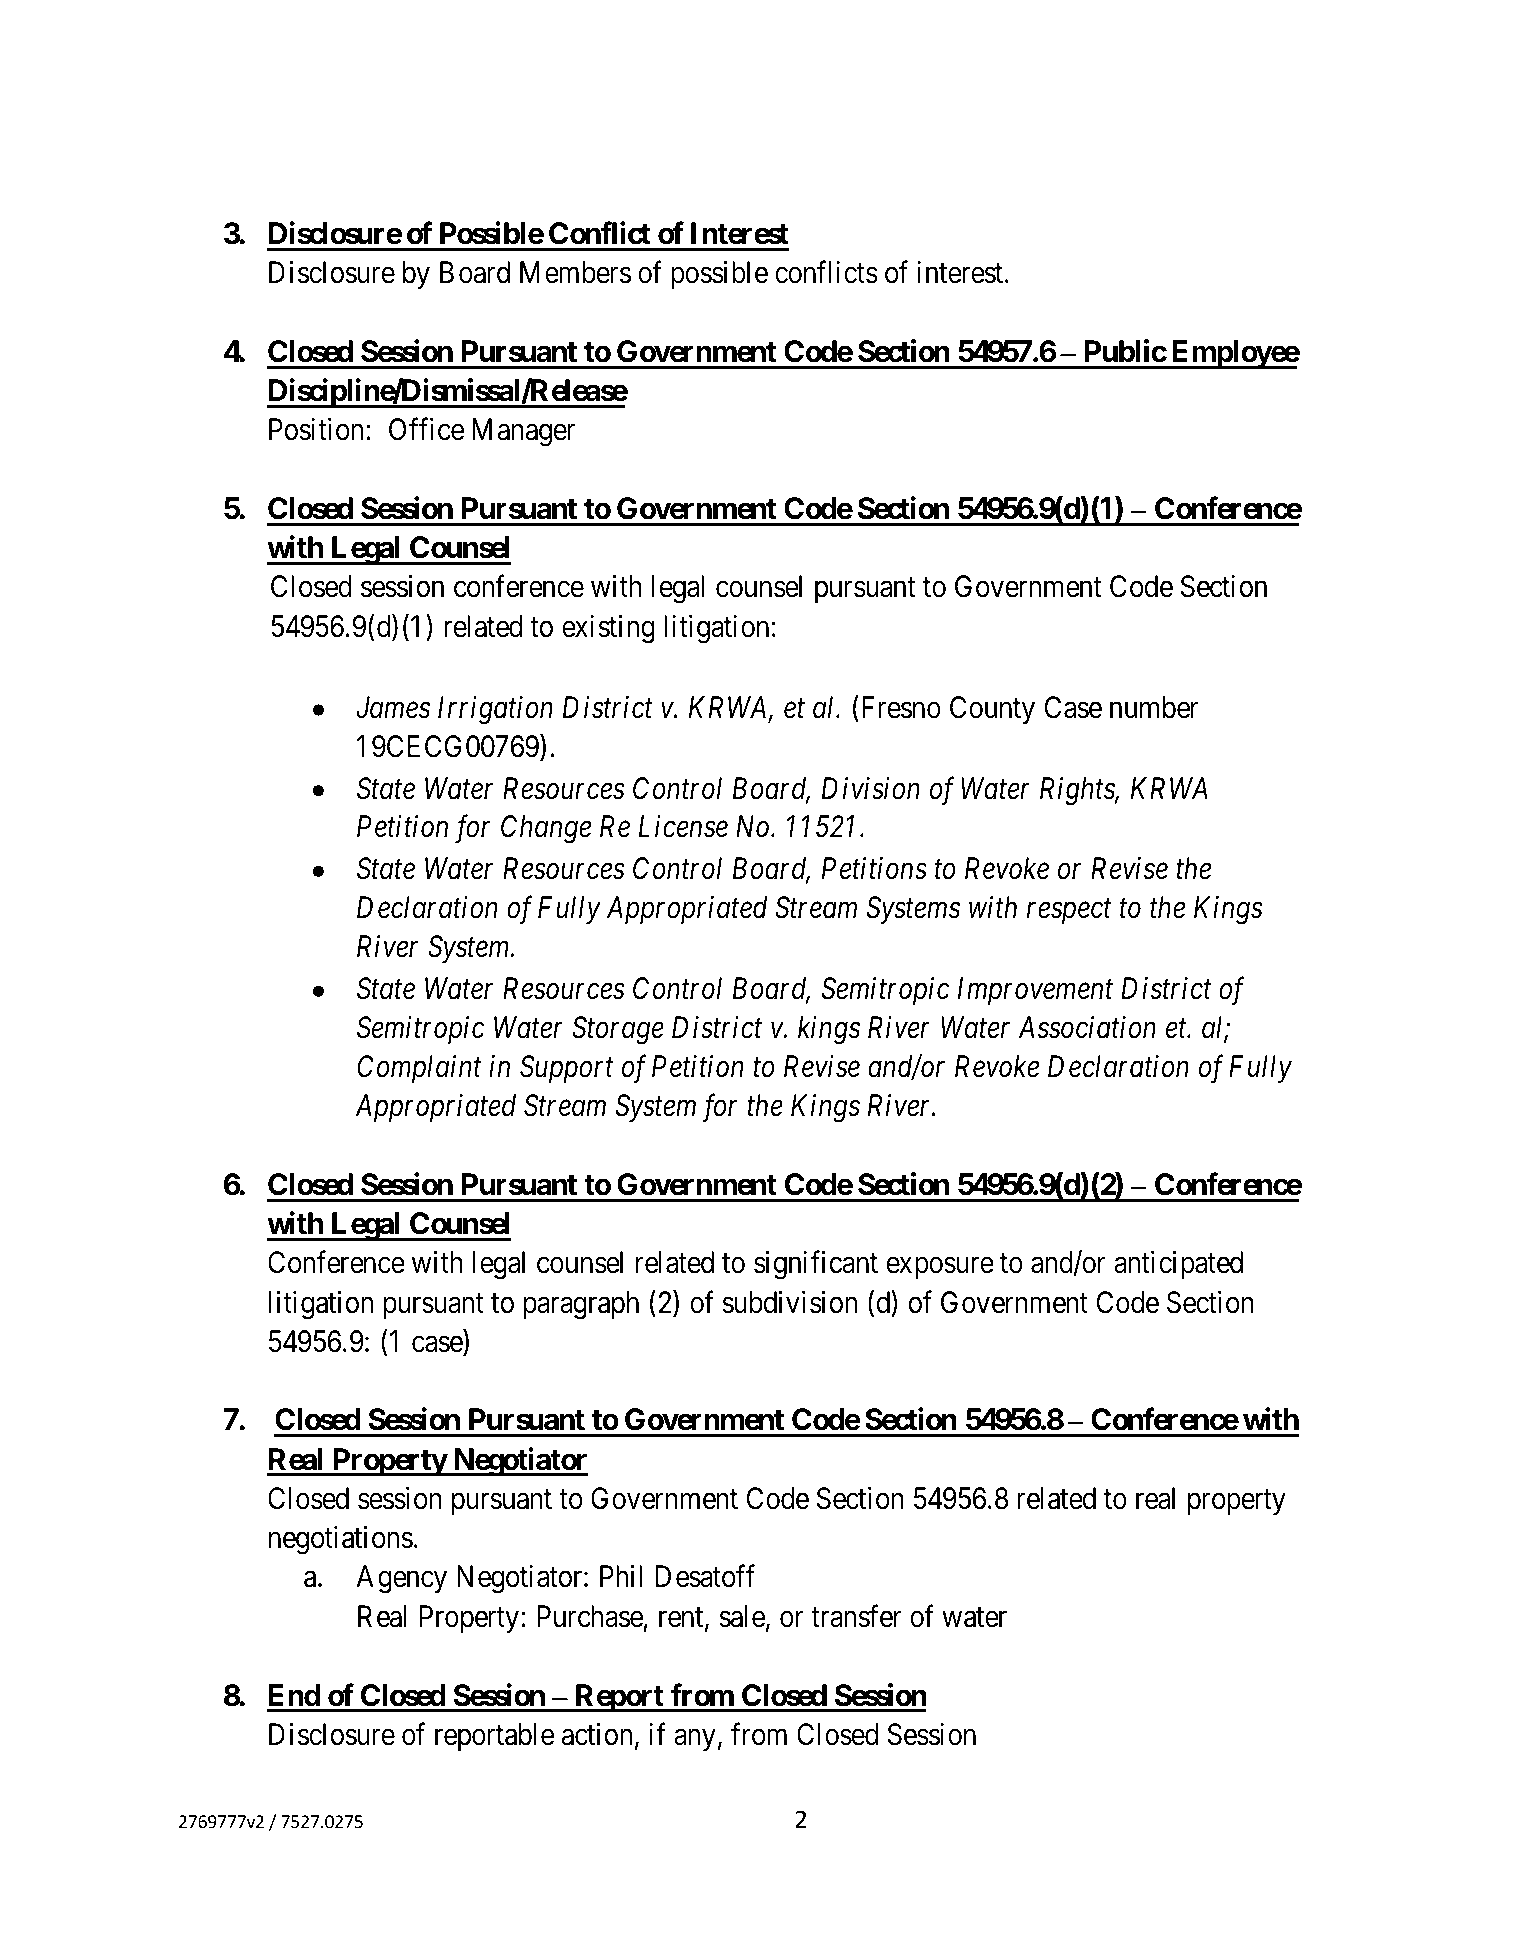 The width and height of the screenshot is (1513, 1958). What do you see at coordinates (695, 1740) in the screenshot?
I see `any` at bounding box center [695, 1740].
